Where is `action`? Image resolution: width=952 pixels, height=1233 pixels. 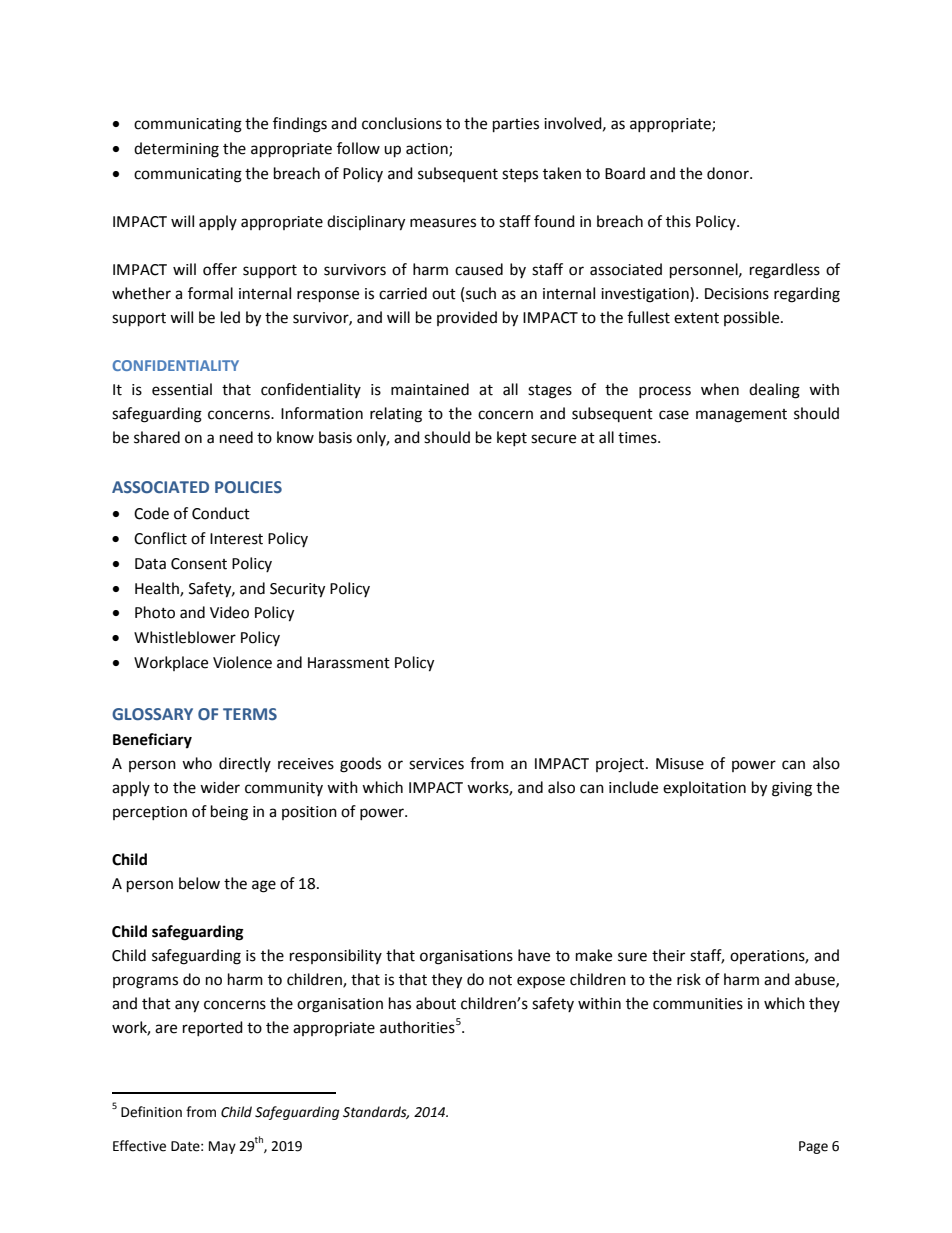 action is located at coordinates (428, 150).
